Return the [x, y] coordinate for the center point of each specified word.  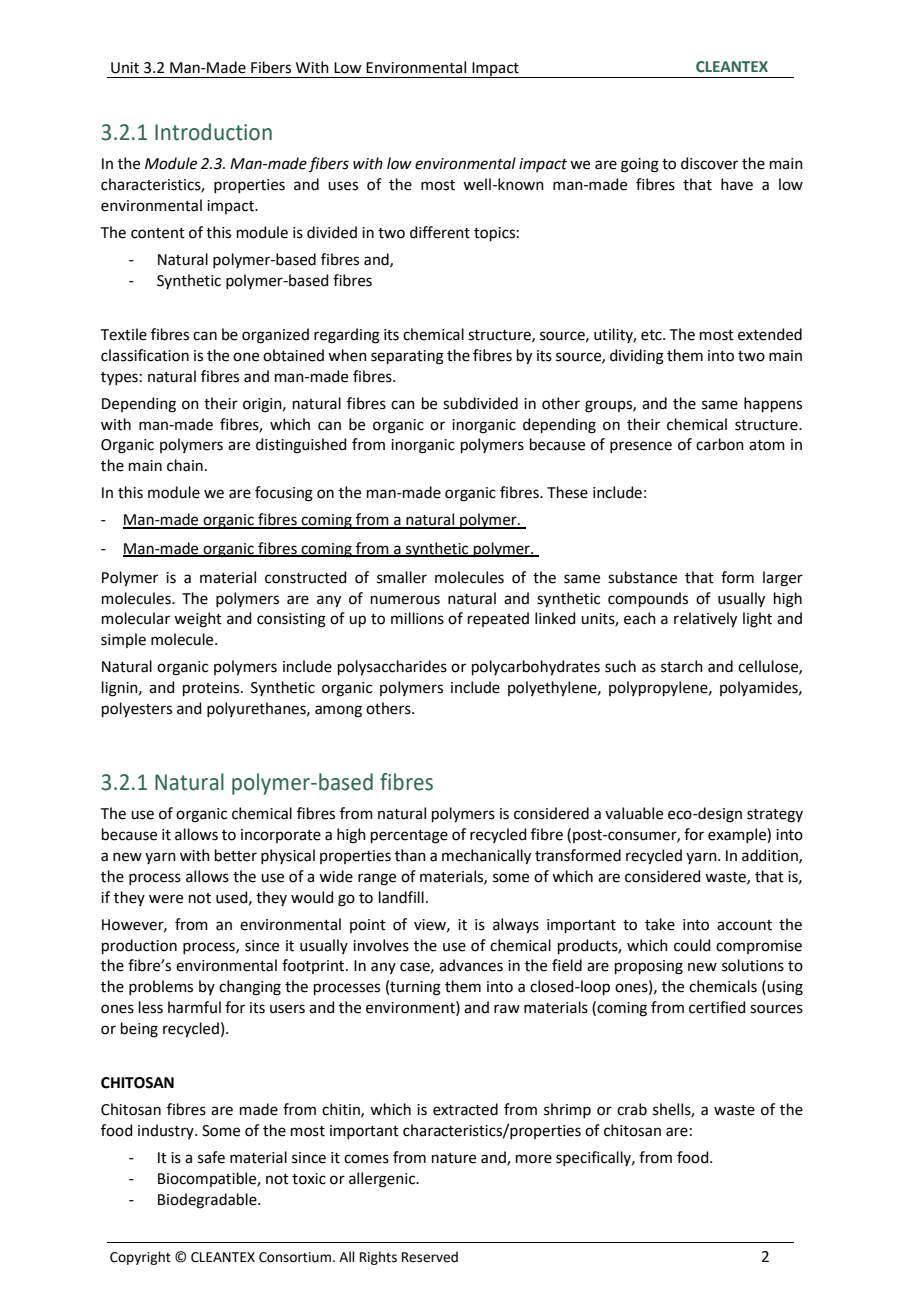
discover [709, 163]
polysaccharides [392, 668]
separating [407, 357]
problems [161, 987]
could [692, 945]
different [440, 232]
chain [185, 465]
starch [682, 666]
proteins [212, 689]
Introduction [213, 132]
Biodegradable [208, 1201]
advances [471, 965]
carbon [720, 444]
